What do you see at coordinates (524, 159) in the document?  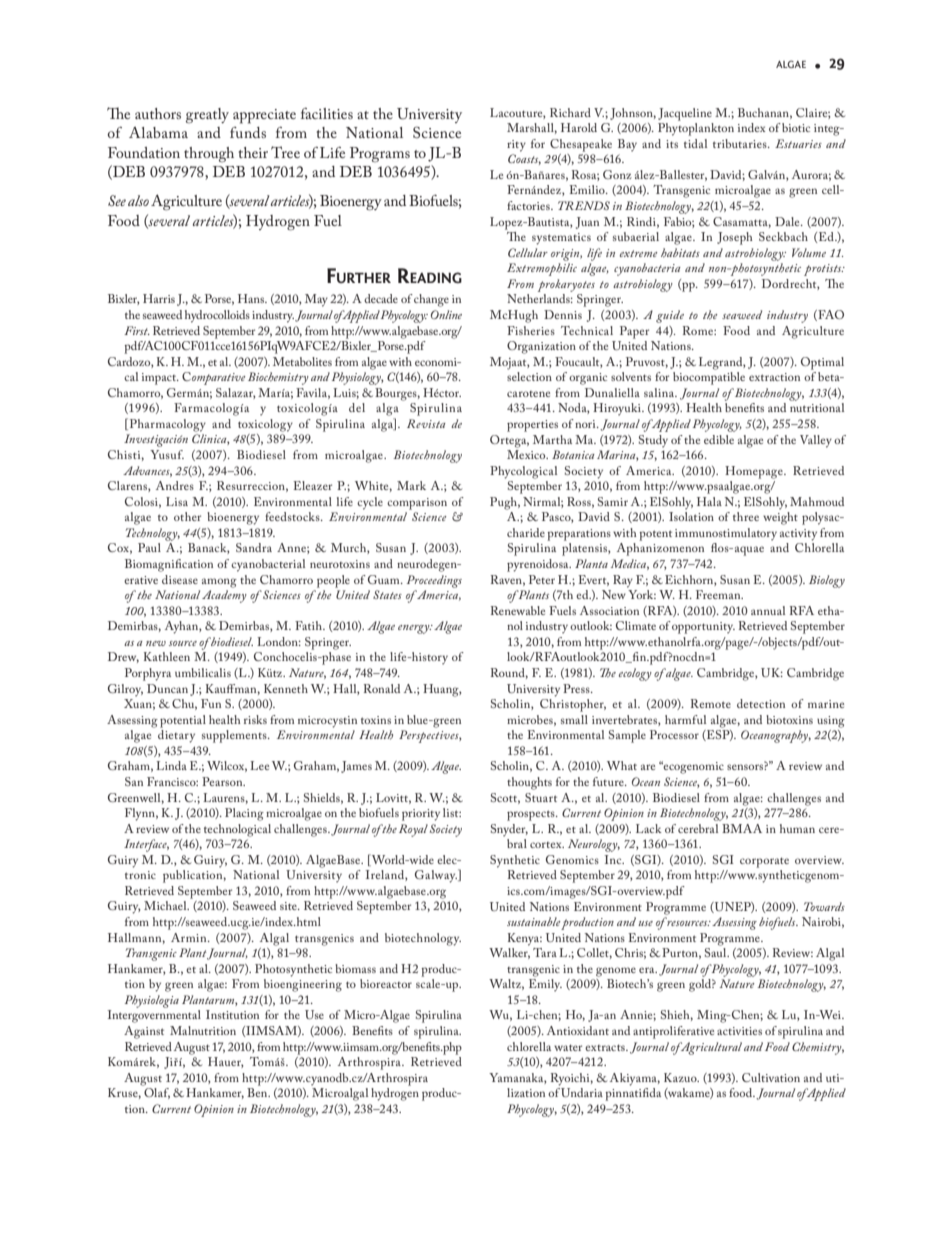 I see `Coasts` at bounding box center [524, 159].
